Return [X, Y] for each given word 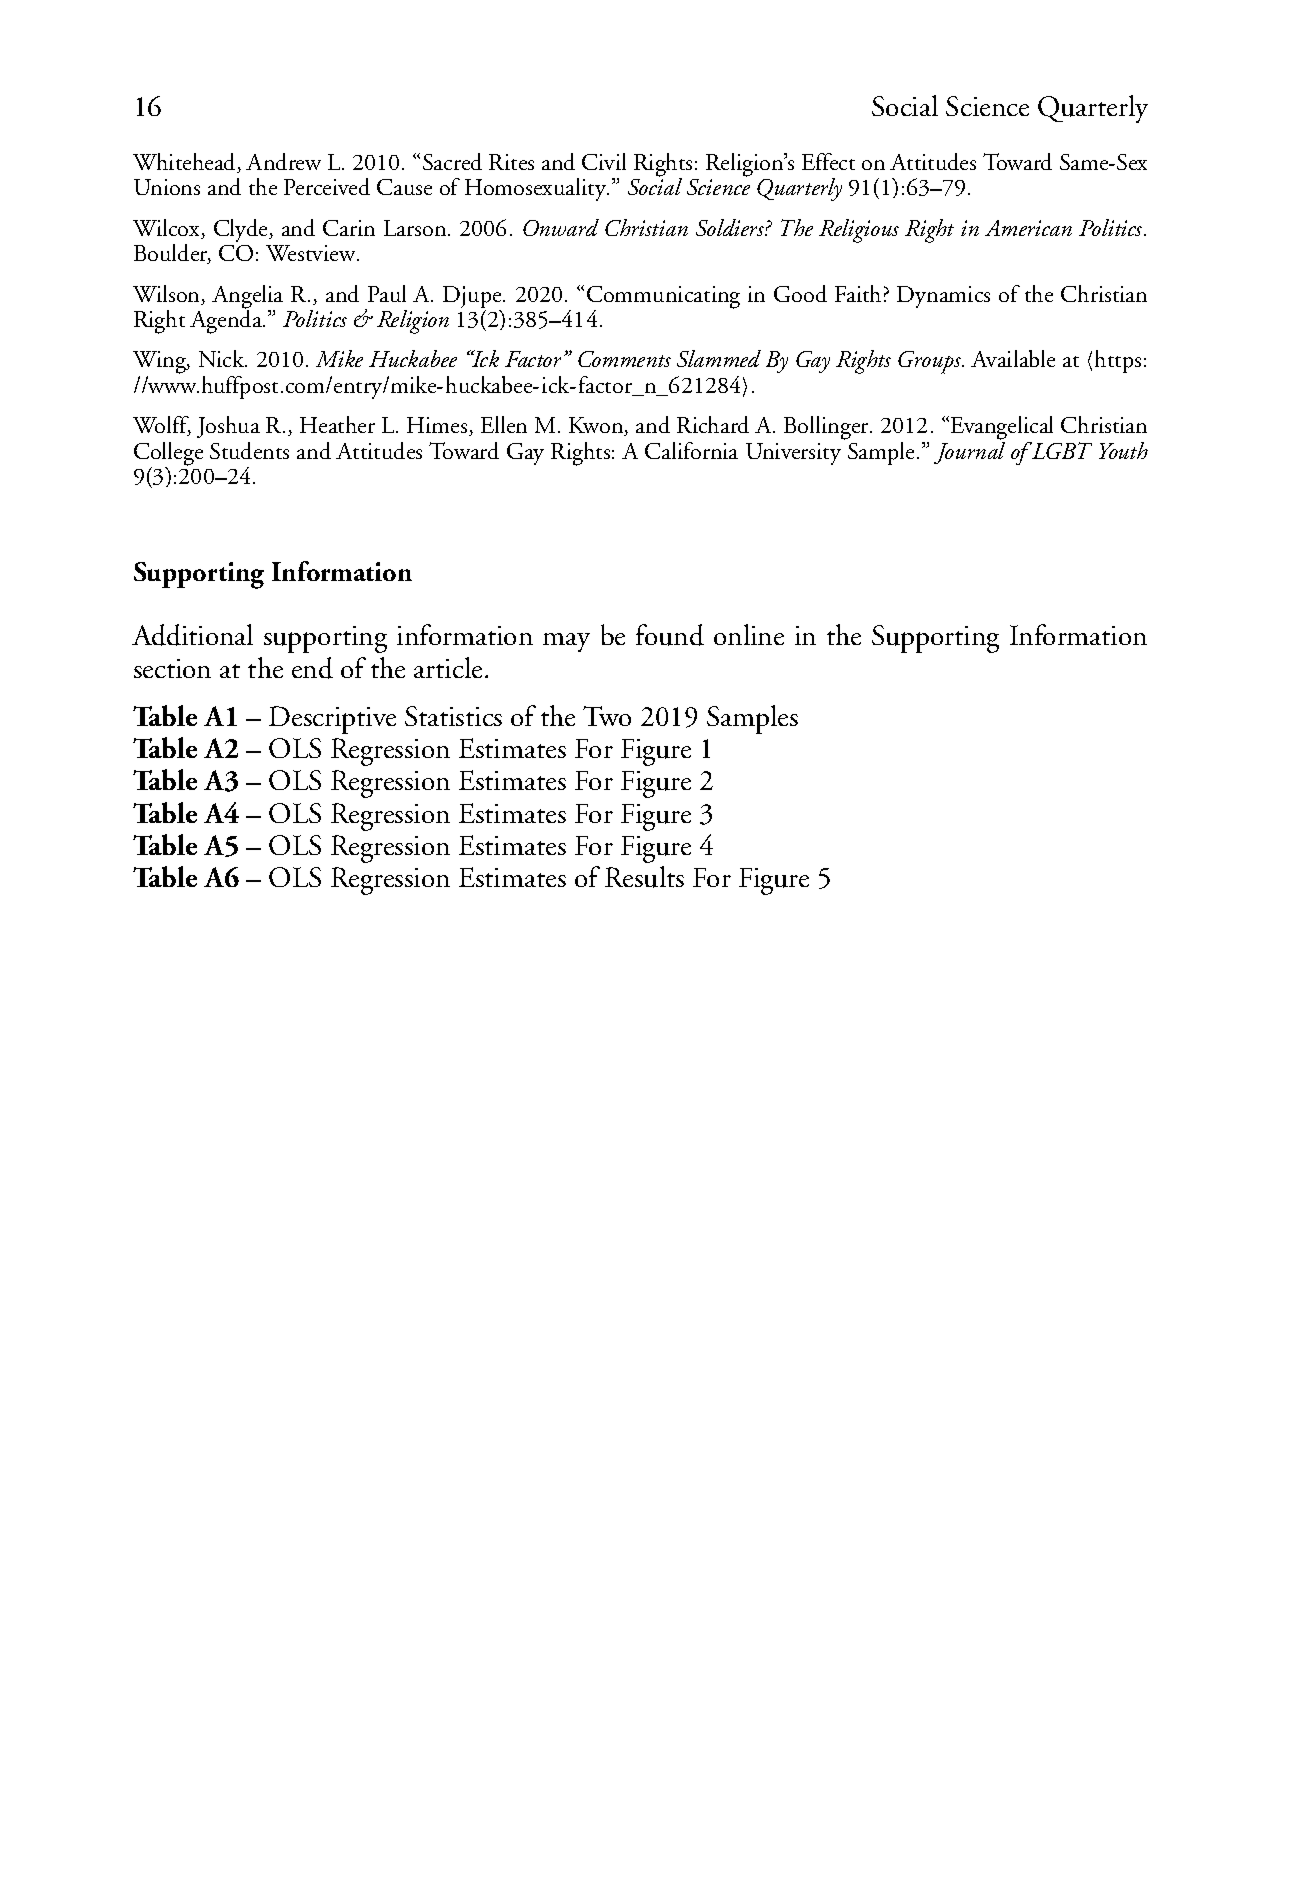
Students [249, 450]
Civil [604, 161]
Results [644, 877]
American [1028, 228]
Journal [969, 451]
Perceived [327, 186]
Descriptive [332, 720]
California [691, 450]
